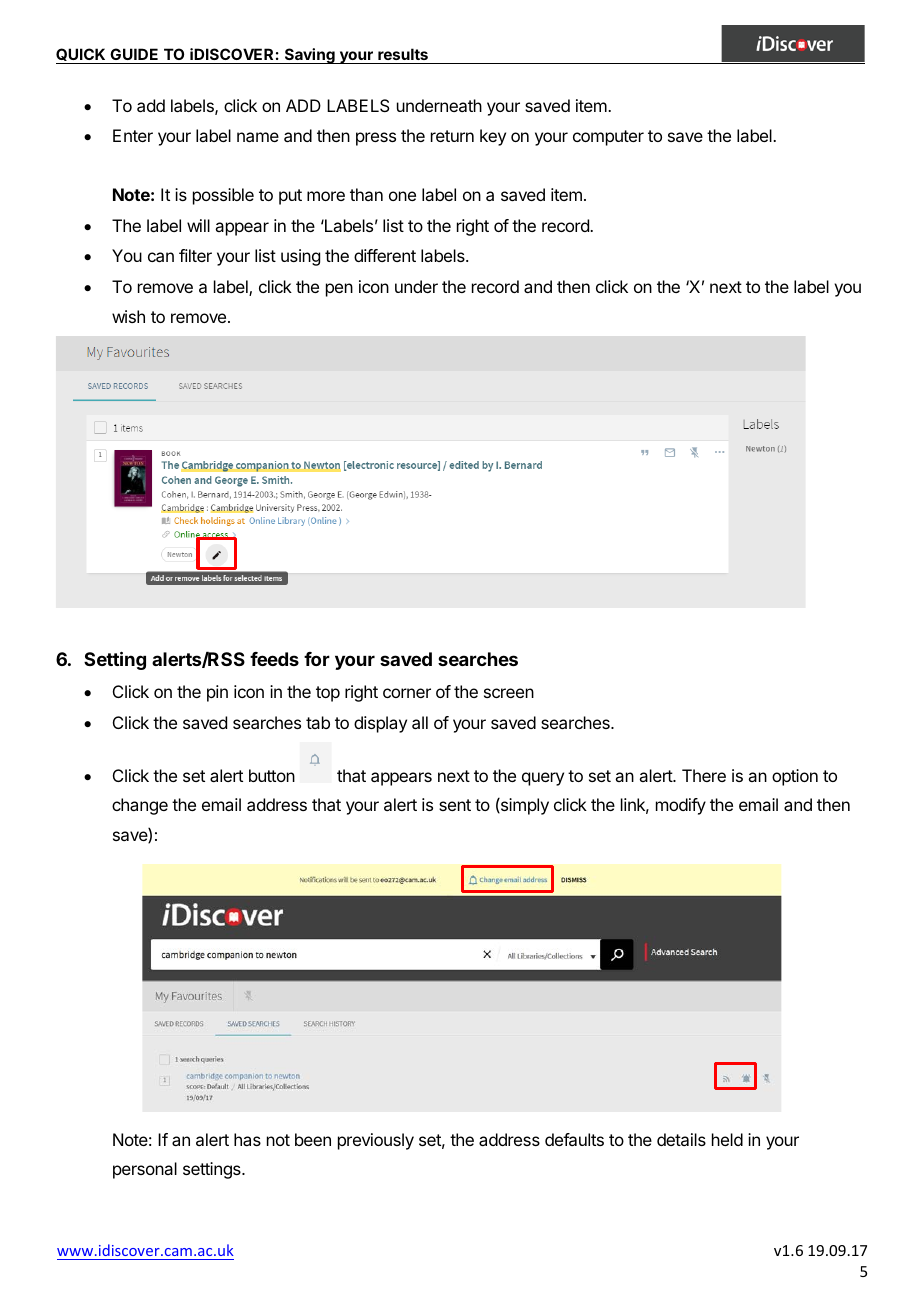 This document has height=1308, width=924. Describe the element at coordinates (376, 1141) in the document. I see `previously` at that location.
